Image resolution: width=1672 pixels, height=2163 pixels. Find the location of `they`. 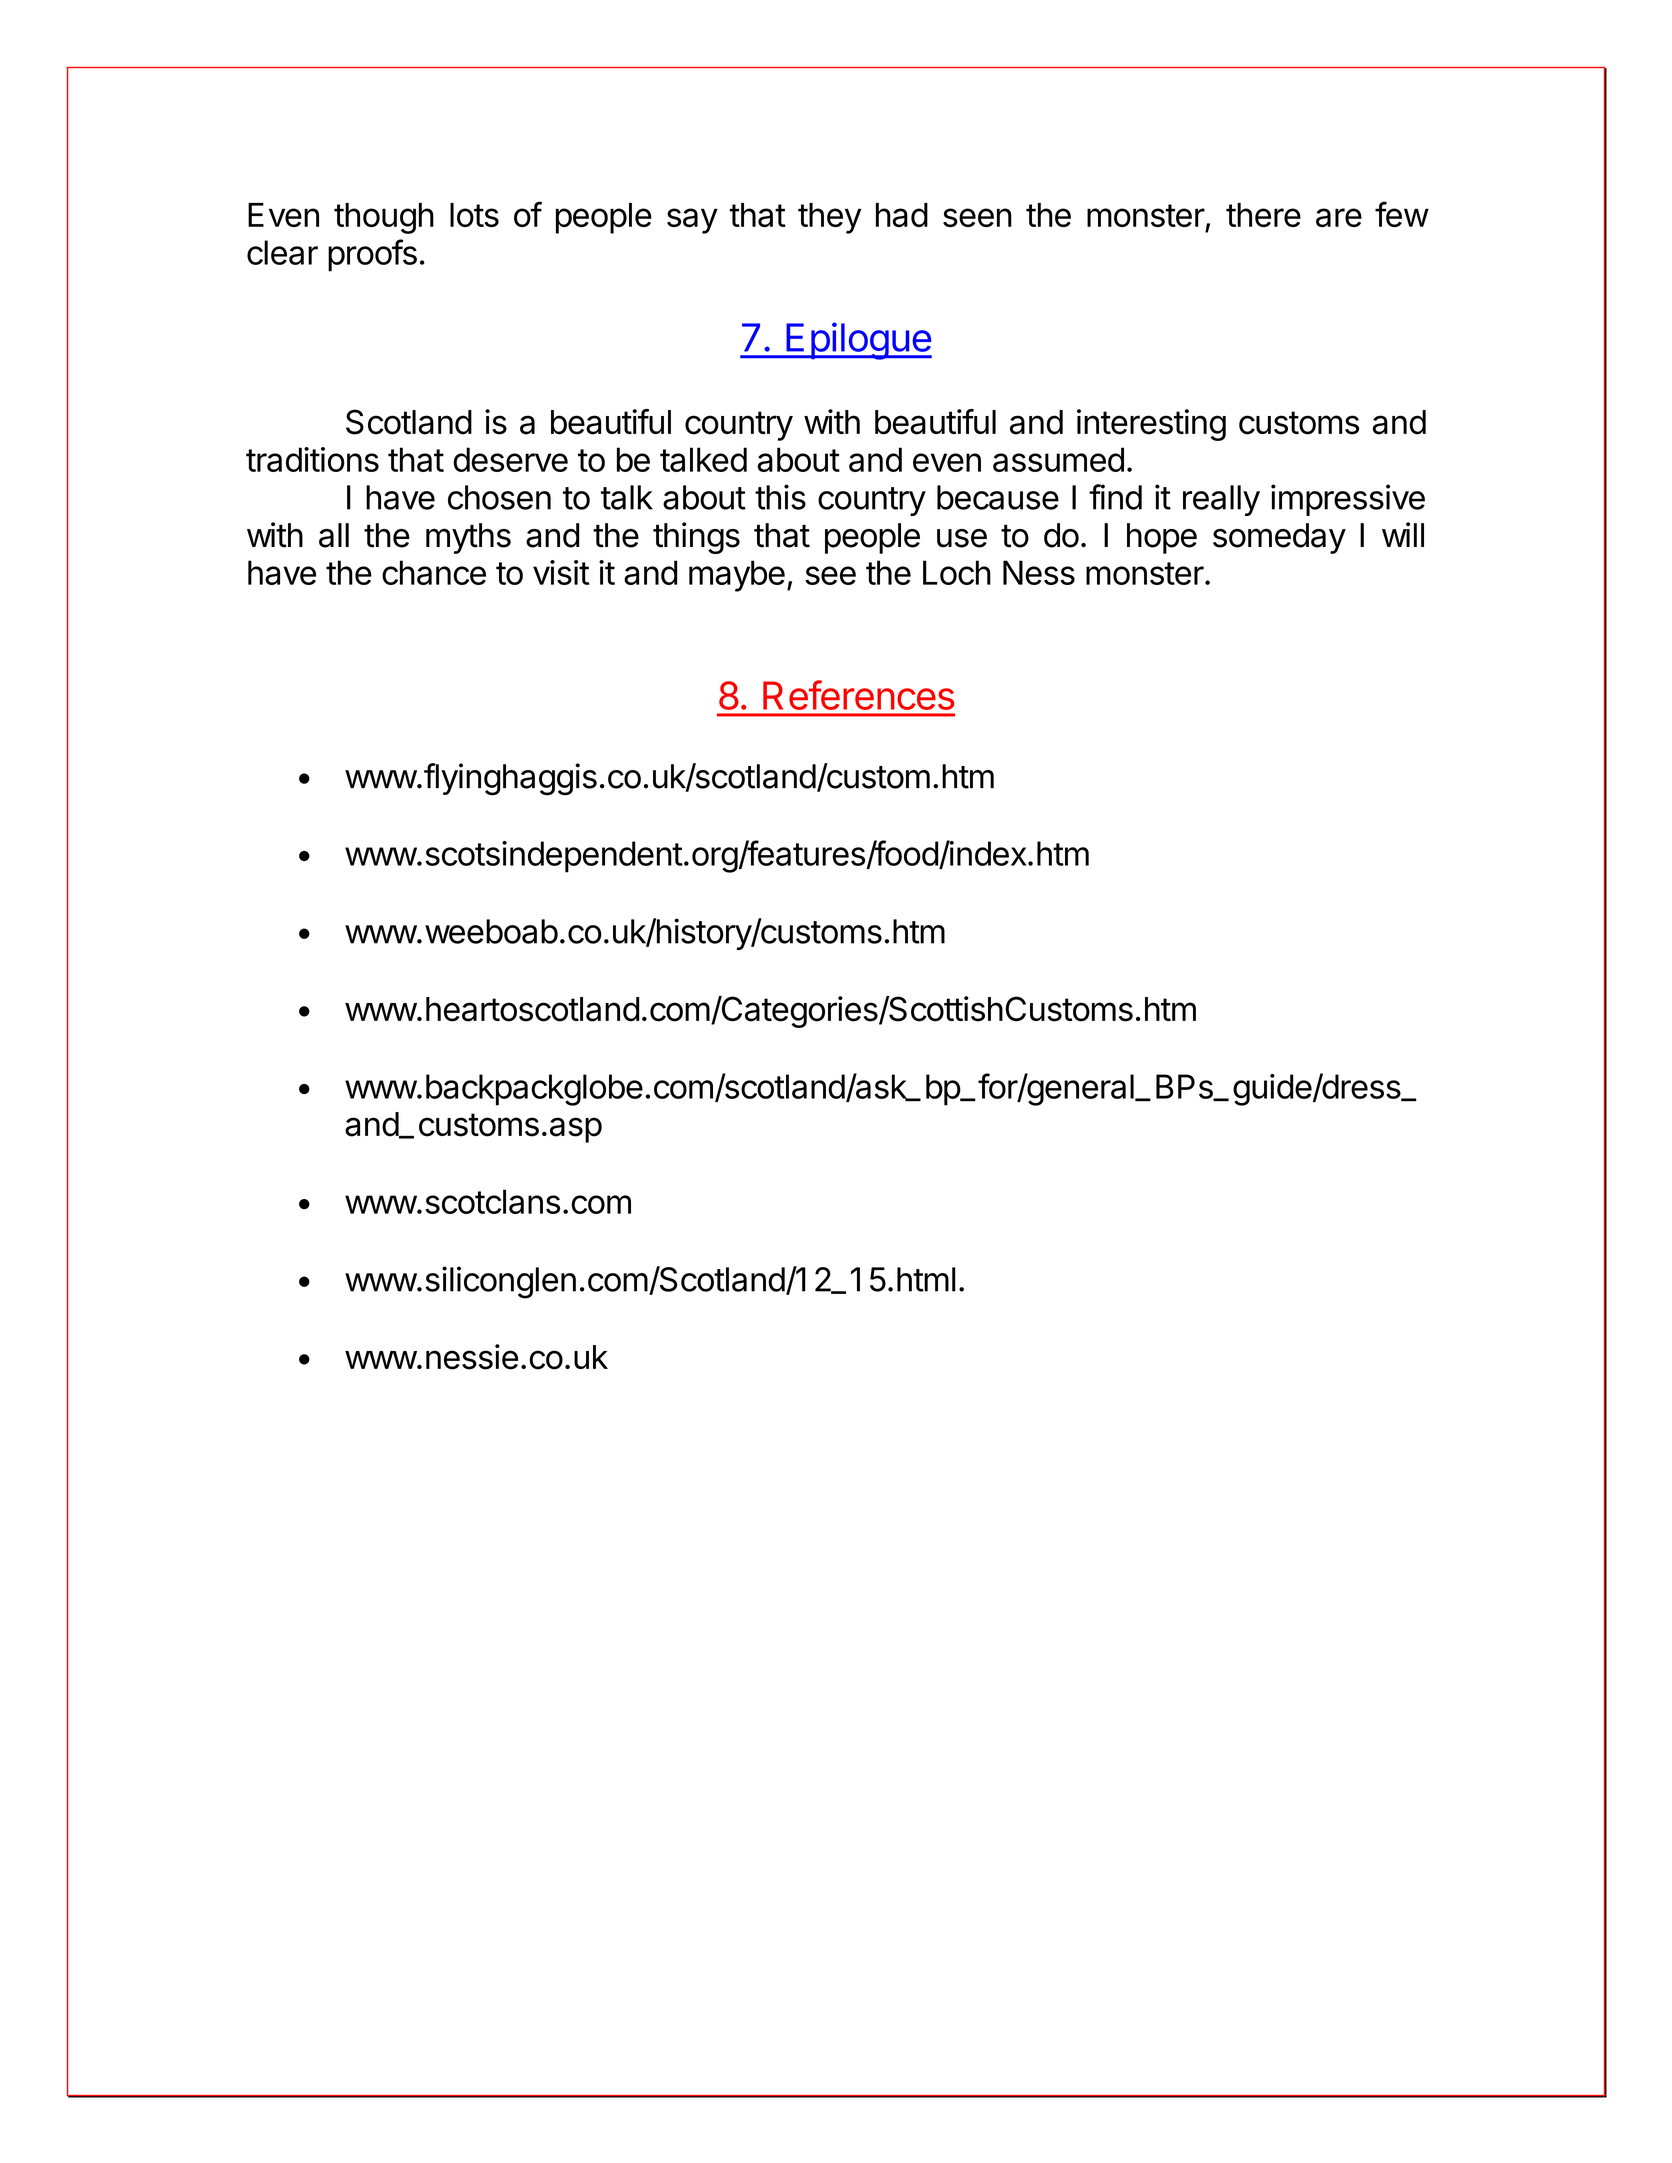

they is located at coordinates (829, 218).
